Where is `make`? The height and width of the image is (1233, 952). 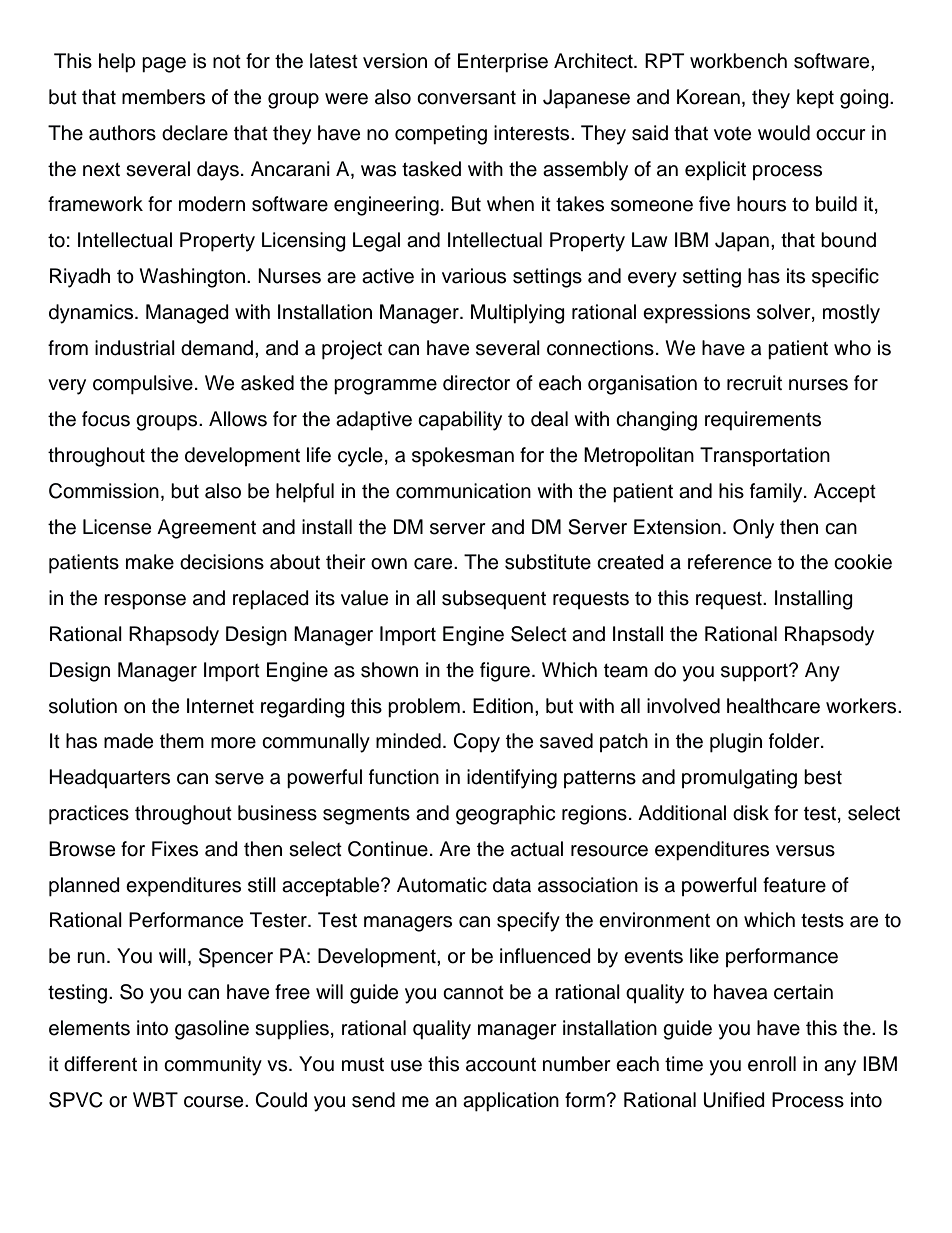
make is located at coordinates (150, 562).
